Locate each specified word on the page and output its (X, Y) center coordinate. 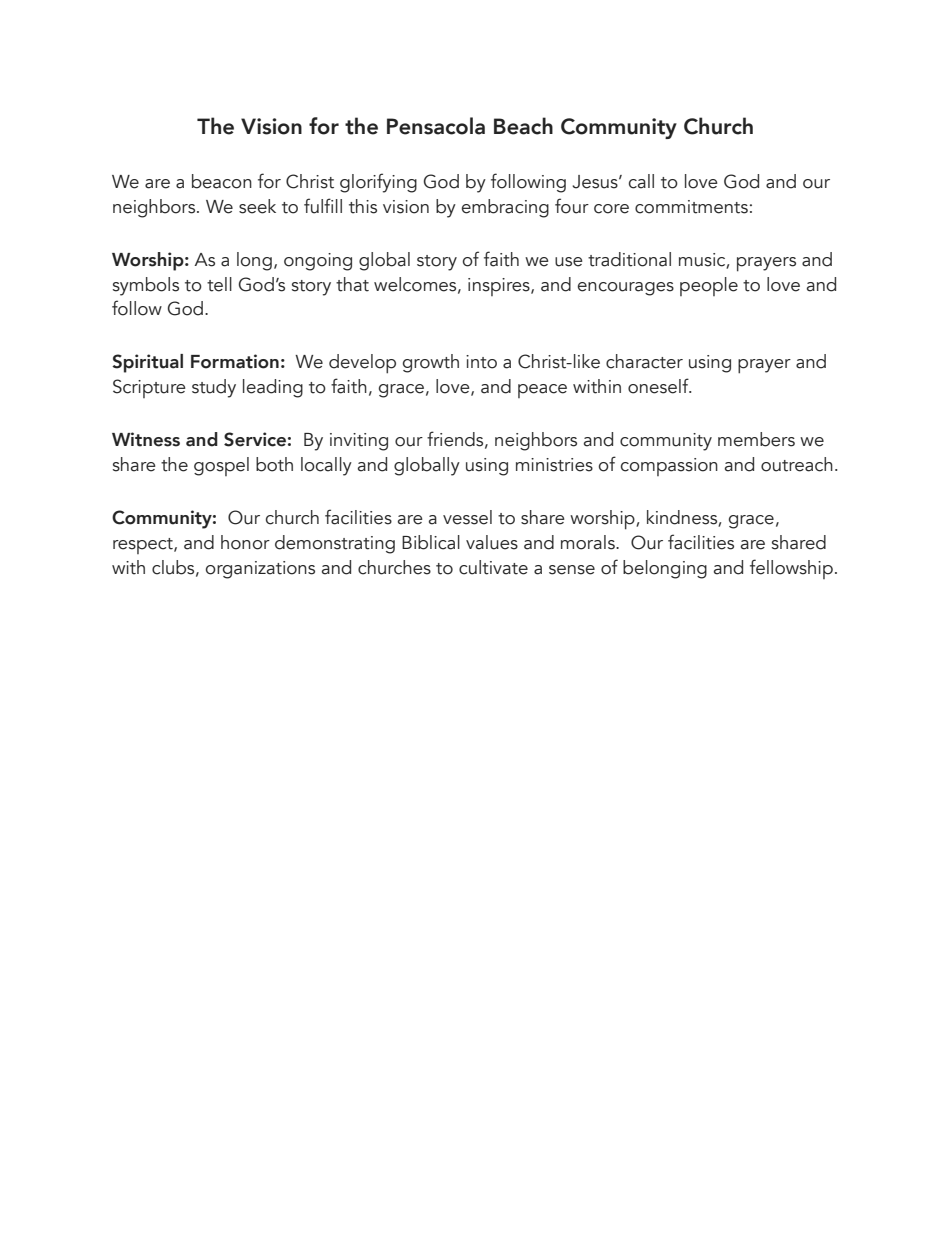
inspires (500, 287)
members (756, 439)
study (214, 388)
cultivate (493, 567)
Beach (523, 126)
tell (219, 284)
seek (257, 206)
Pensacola (436, 126)
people (709, 286)
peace (542, 391)
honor (245, 542)
